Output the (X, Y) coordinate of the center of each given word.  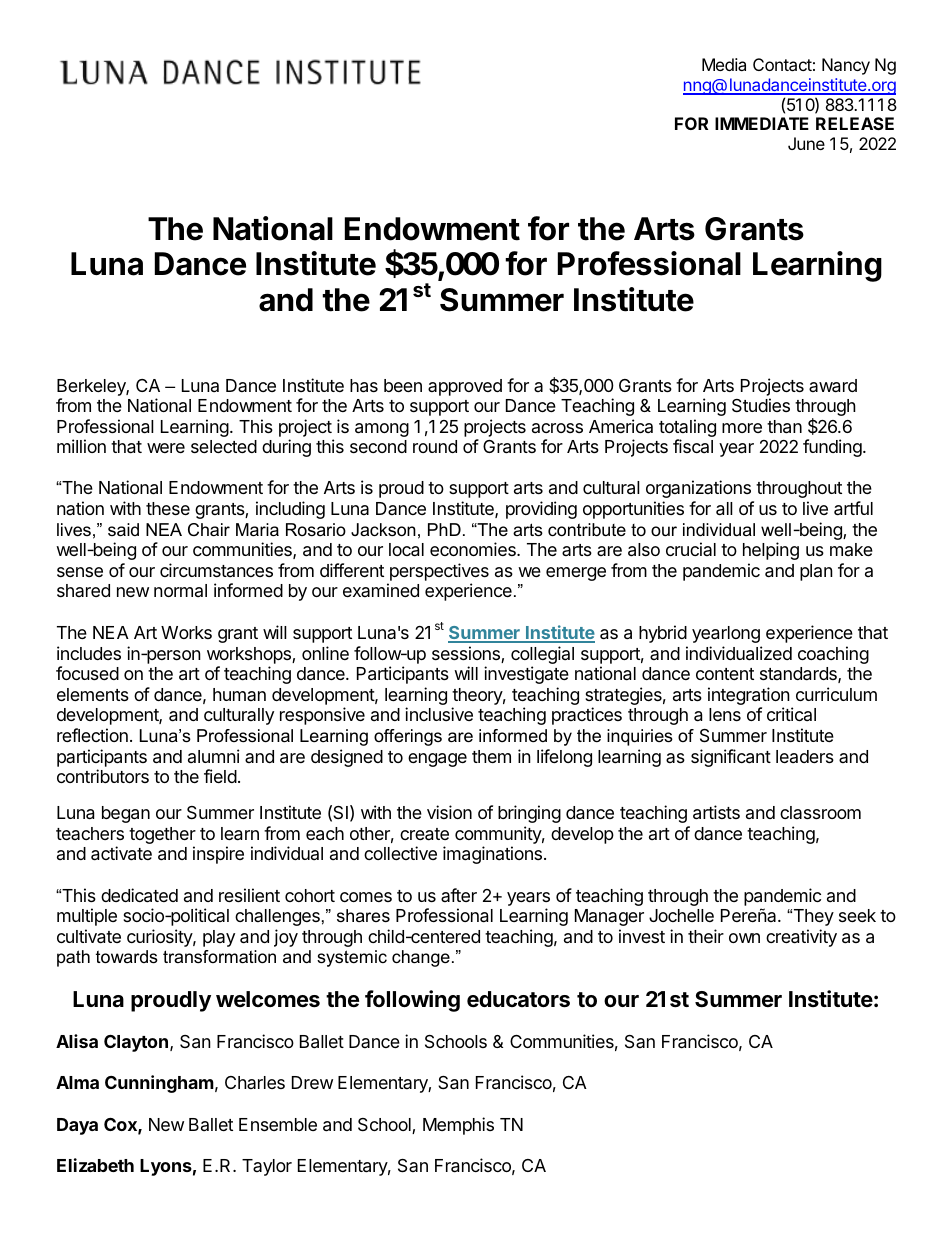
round (435, 446)
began (126, 814)
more (742, 428)
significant (731, 758)
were (166, 448)
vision (449, 812)
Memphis (458, 1126)
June (806, 143)
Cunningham (159, 1084)
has (364, 386)
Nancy (846, 66)
